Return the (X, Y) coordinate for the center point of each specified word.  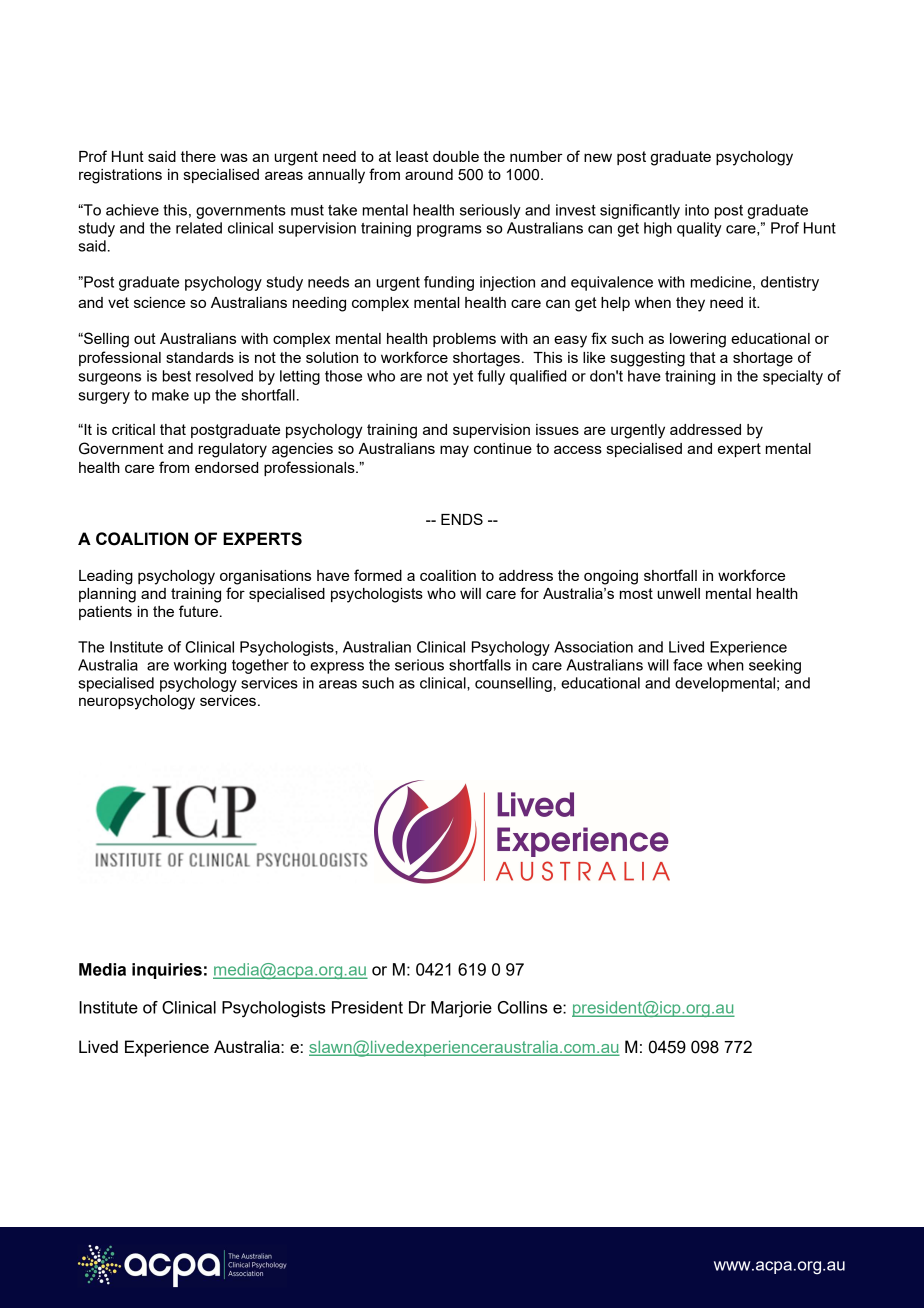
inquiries (167, 971)
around (429, 174)
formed (378, 575)
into (697, 210)
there (198, 156)
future (200, 611)
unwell (678, 593)
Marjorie (461, 1009)
